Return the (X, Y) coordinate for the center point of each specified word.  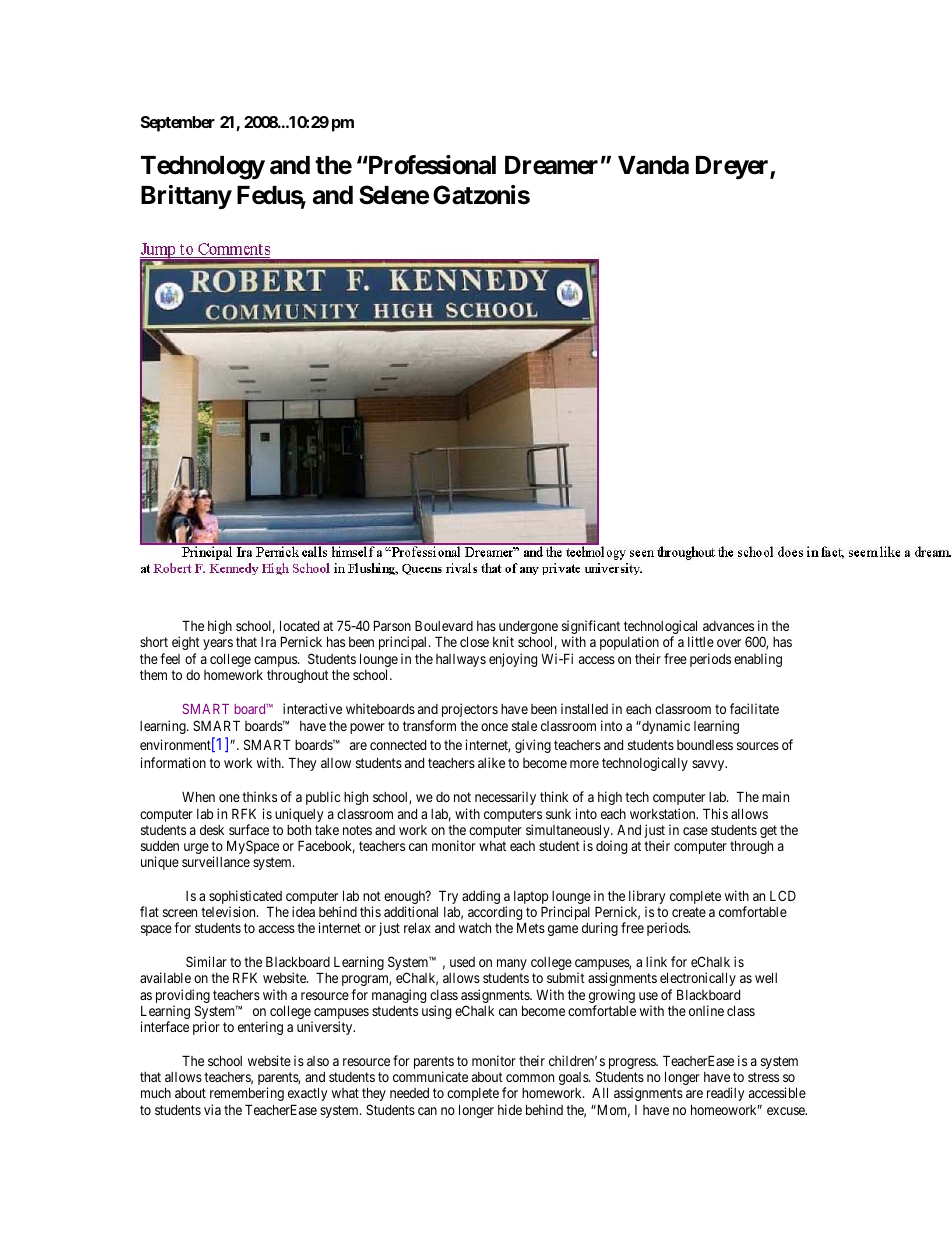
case (695, 831)
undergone (528, 629)
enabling (758, 660)
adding (481, 897)
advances (728, 626)
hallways (461, 660)
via (212, 1109)
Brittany (186, 197)
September (178, 124)
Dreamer (551, 165)
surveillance (216, 861)
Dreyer (733, 167)
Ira (268, 642)
